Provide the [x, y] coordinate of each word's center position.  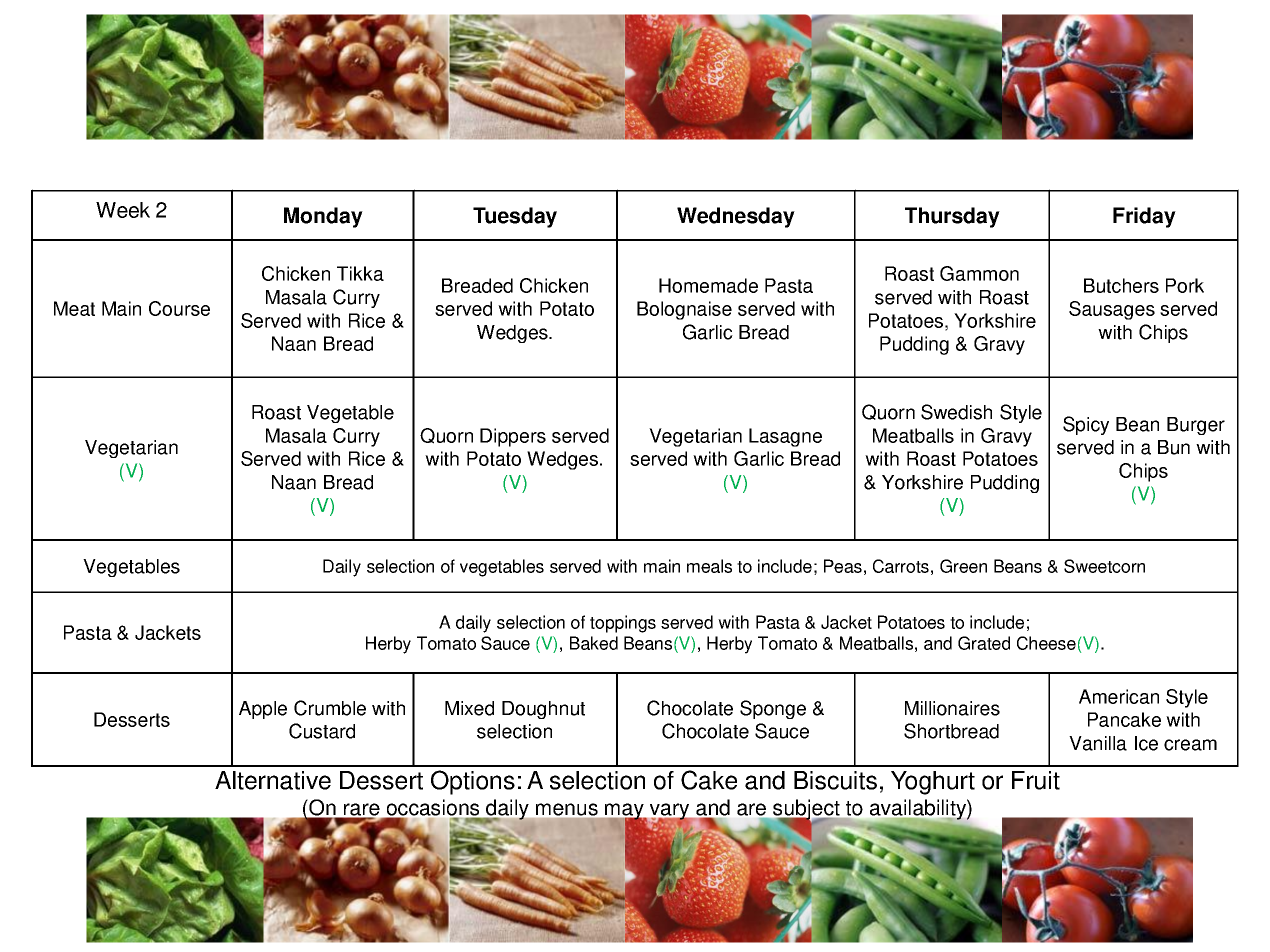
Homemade [708, 285]
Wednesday [736, 217]
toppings [623, 624]
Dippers [513, 437]
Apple [263, 710]
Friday [1144, 217]
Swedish [956, 412]
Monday [323, 217]
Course [179, 308]
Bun [1174, 447]
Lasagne [785, 437]
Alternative [273, 780]
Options [473, 782]
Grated [984, 643]
